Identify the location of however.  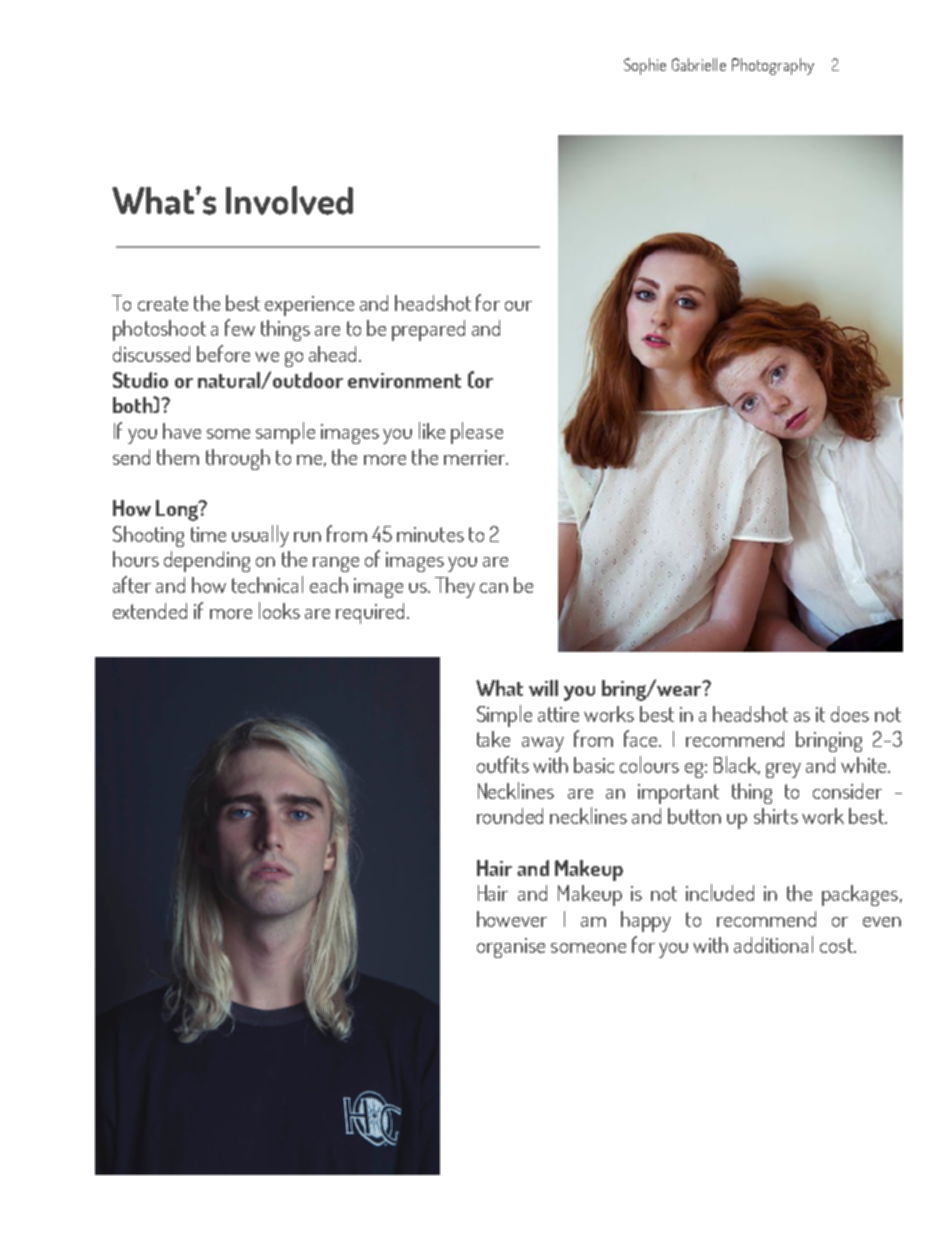
(512, 919).
